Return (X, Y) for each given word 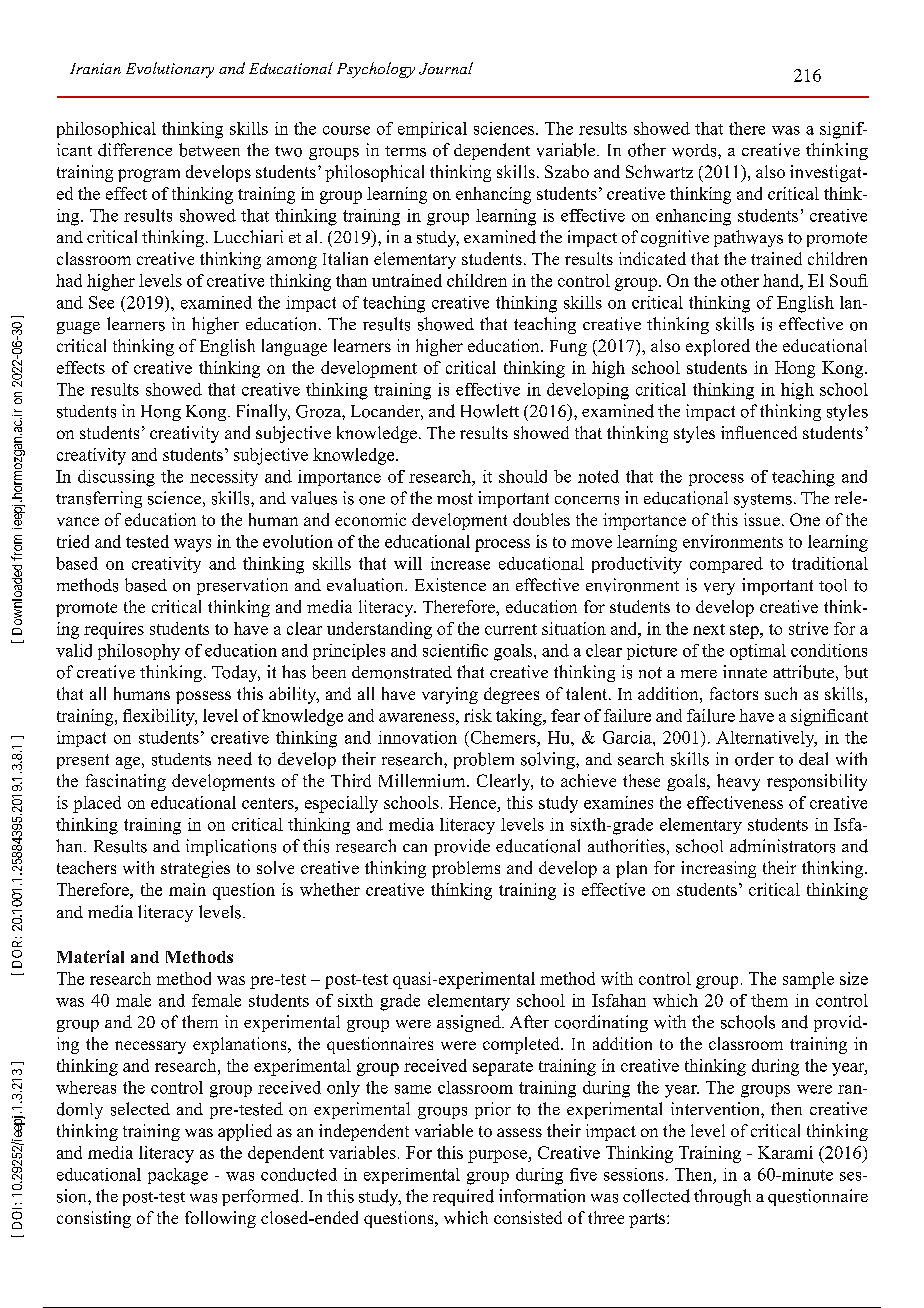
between (209, 150)
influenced (759, 432)
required (463, 1197)
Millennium (423, 780)
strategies (195, 869)
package (178, 1176)
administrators (782, 846)
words (695, 150)
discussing (116, 478)
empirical (432, 130)
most (455, 499)
